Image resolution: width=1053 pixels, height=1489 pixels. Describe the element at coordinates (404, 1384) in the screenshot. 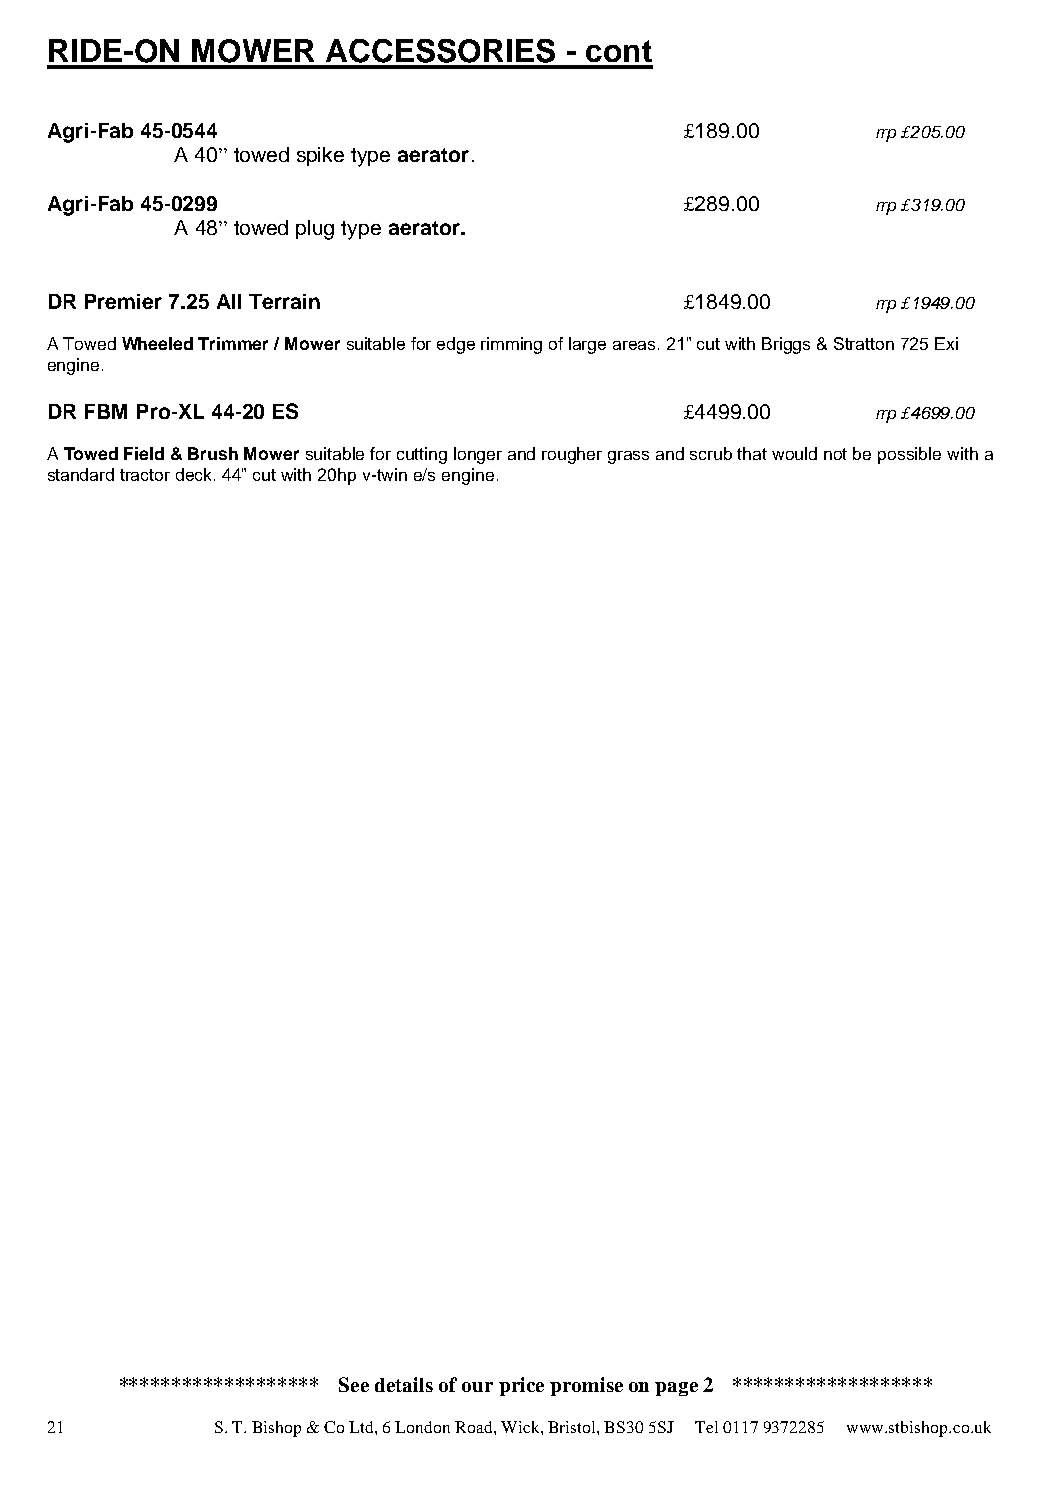

I see `details` at that location.
